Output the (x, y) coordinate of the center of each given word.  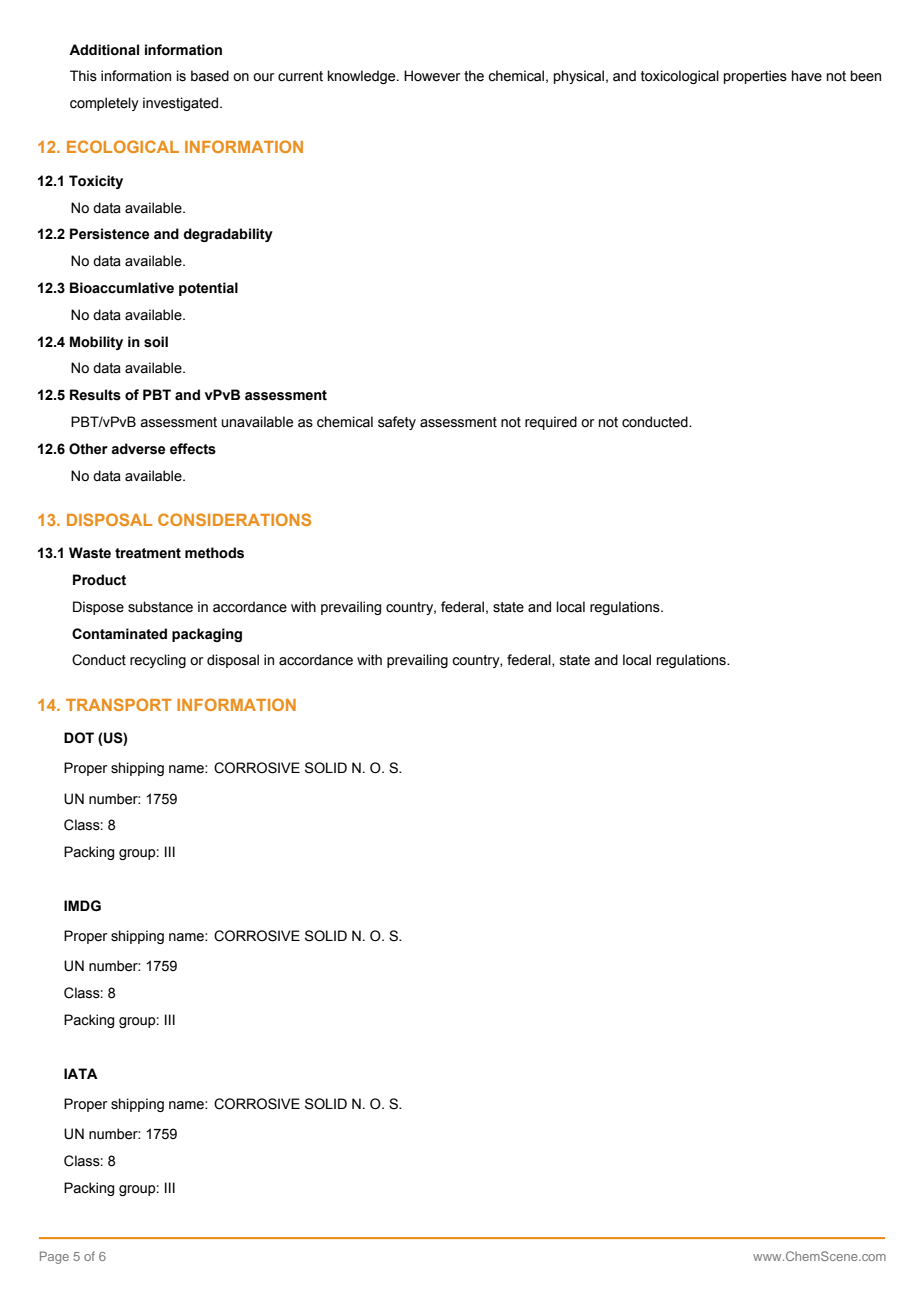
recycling (158, 661)
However (432, 76)
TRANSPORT (119, 704)
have (807, 76)
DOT (79, 738)
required (551, 423)
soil (156, 342)
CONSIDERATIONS (234, 519)
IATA (81, 1073)
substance (160, 607)
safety (397, 423)
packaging (207, 635)
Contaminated (119, 634)
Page (54, 1257)
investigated (182, 104)
